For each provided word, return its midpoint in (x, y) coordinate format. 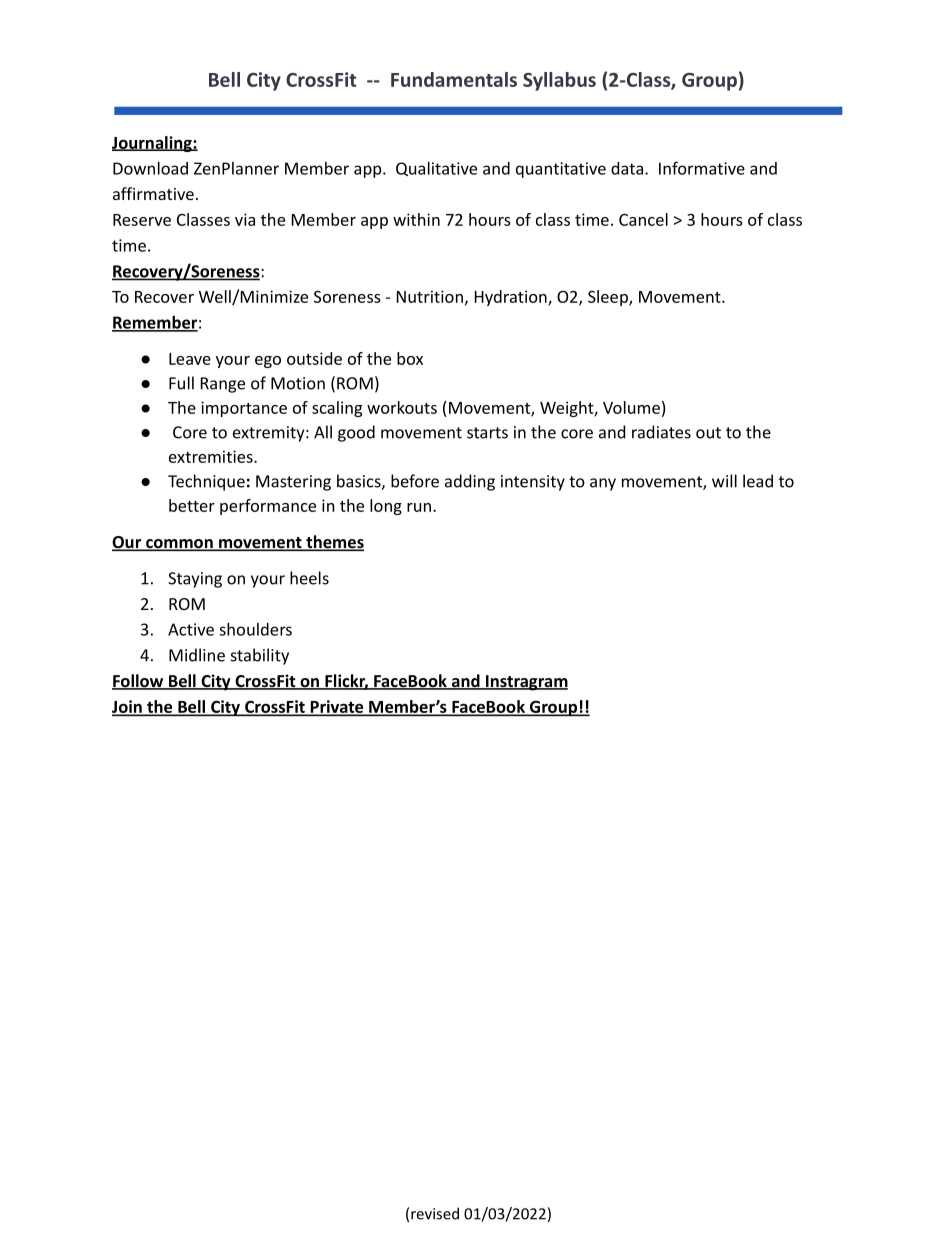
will (724, 481)
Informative (702, 168)
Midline (197, 655)
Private (337, 707)
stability (260, 656)
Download (150, 168)
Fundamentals (454, 79)
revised (435, 1213)
